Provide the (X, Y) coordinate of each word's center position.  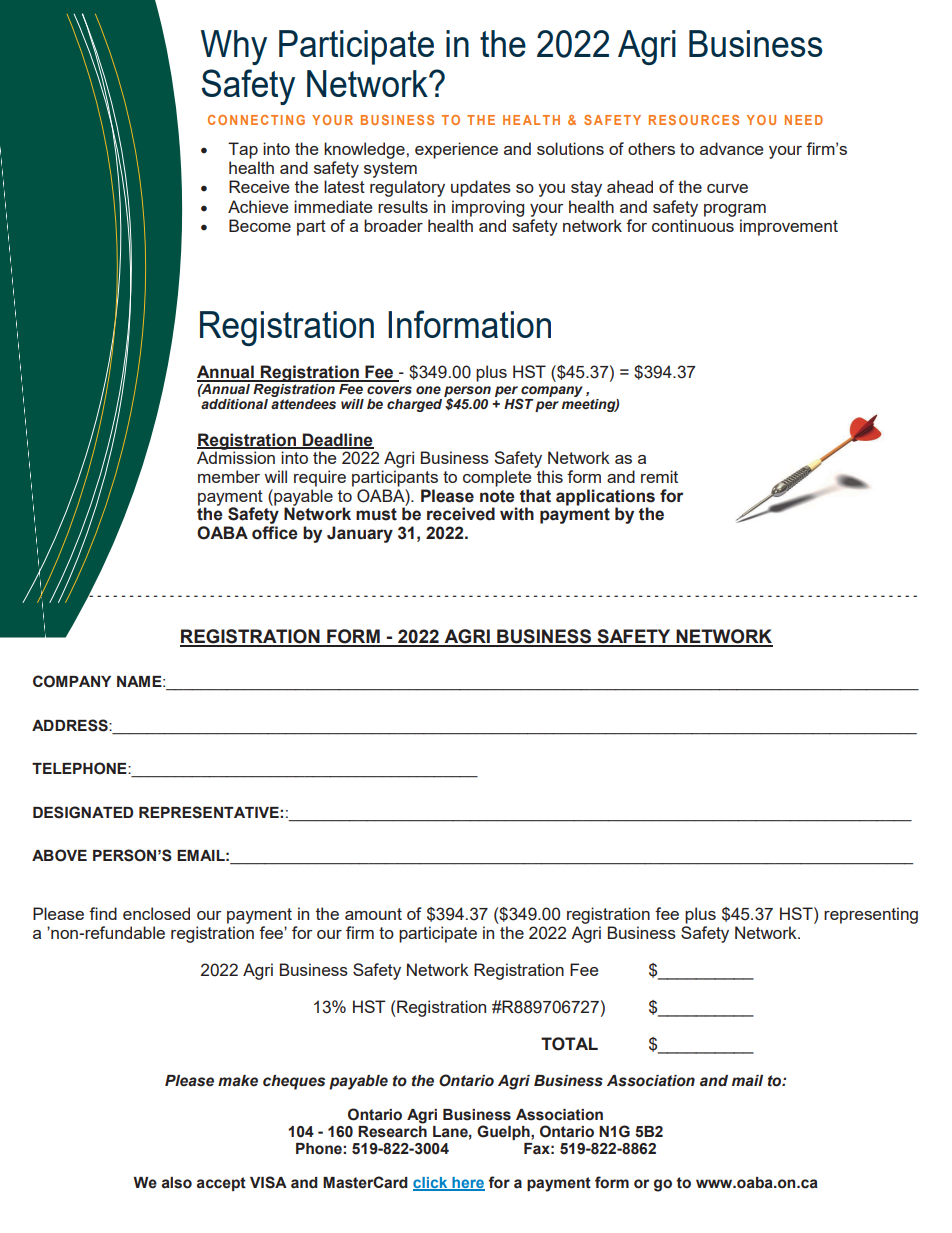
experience (456, 150)
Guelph (504, 1132)
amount (373, 914)
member (229, 476)
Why (234, 47)
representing (871, 915)
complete (497, 478)
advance (731, 148)
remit (659, 476)
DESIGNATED (83, 812)
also (177, 1183)
